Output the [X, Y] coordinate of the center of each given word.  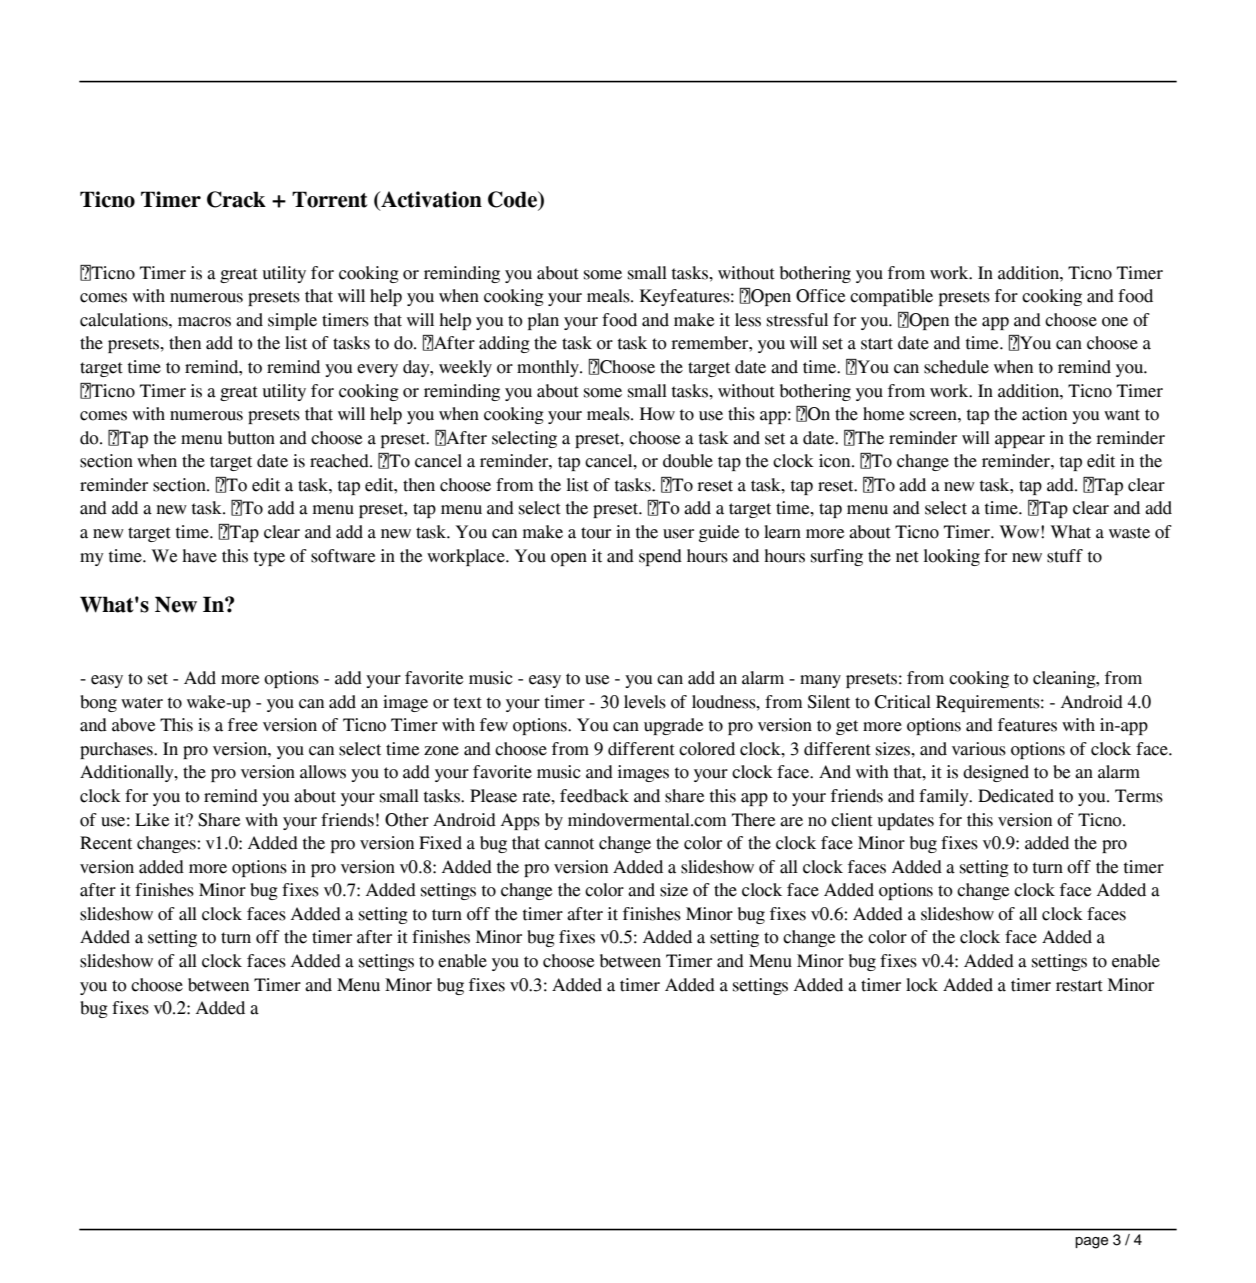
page [1091, 1243]
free [243, 725]
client [852, 820]
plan [543, 321]
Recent [106, 843]
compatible [891, 297]
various [979, 749]
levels [645, 702]
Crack [236, 199]
